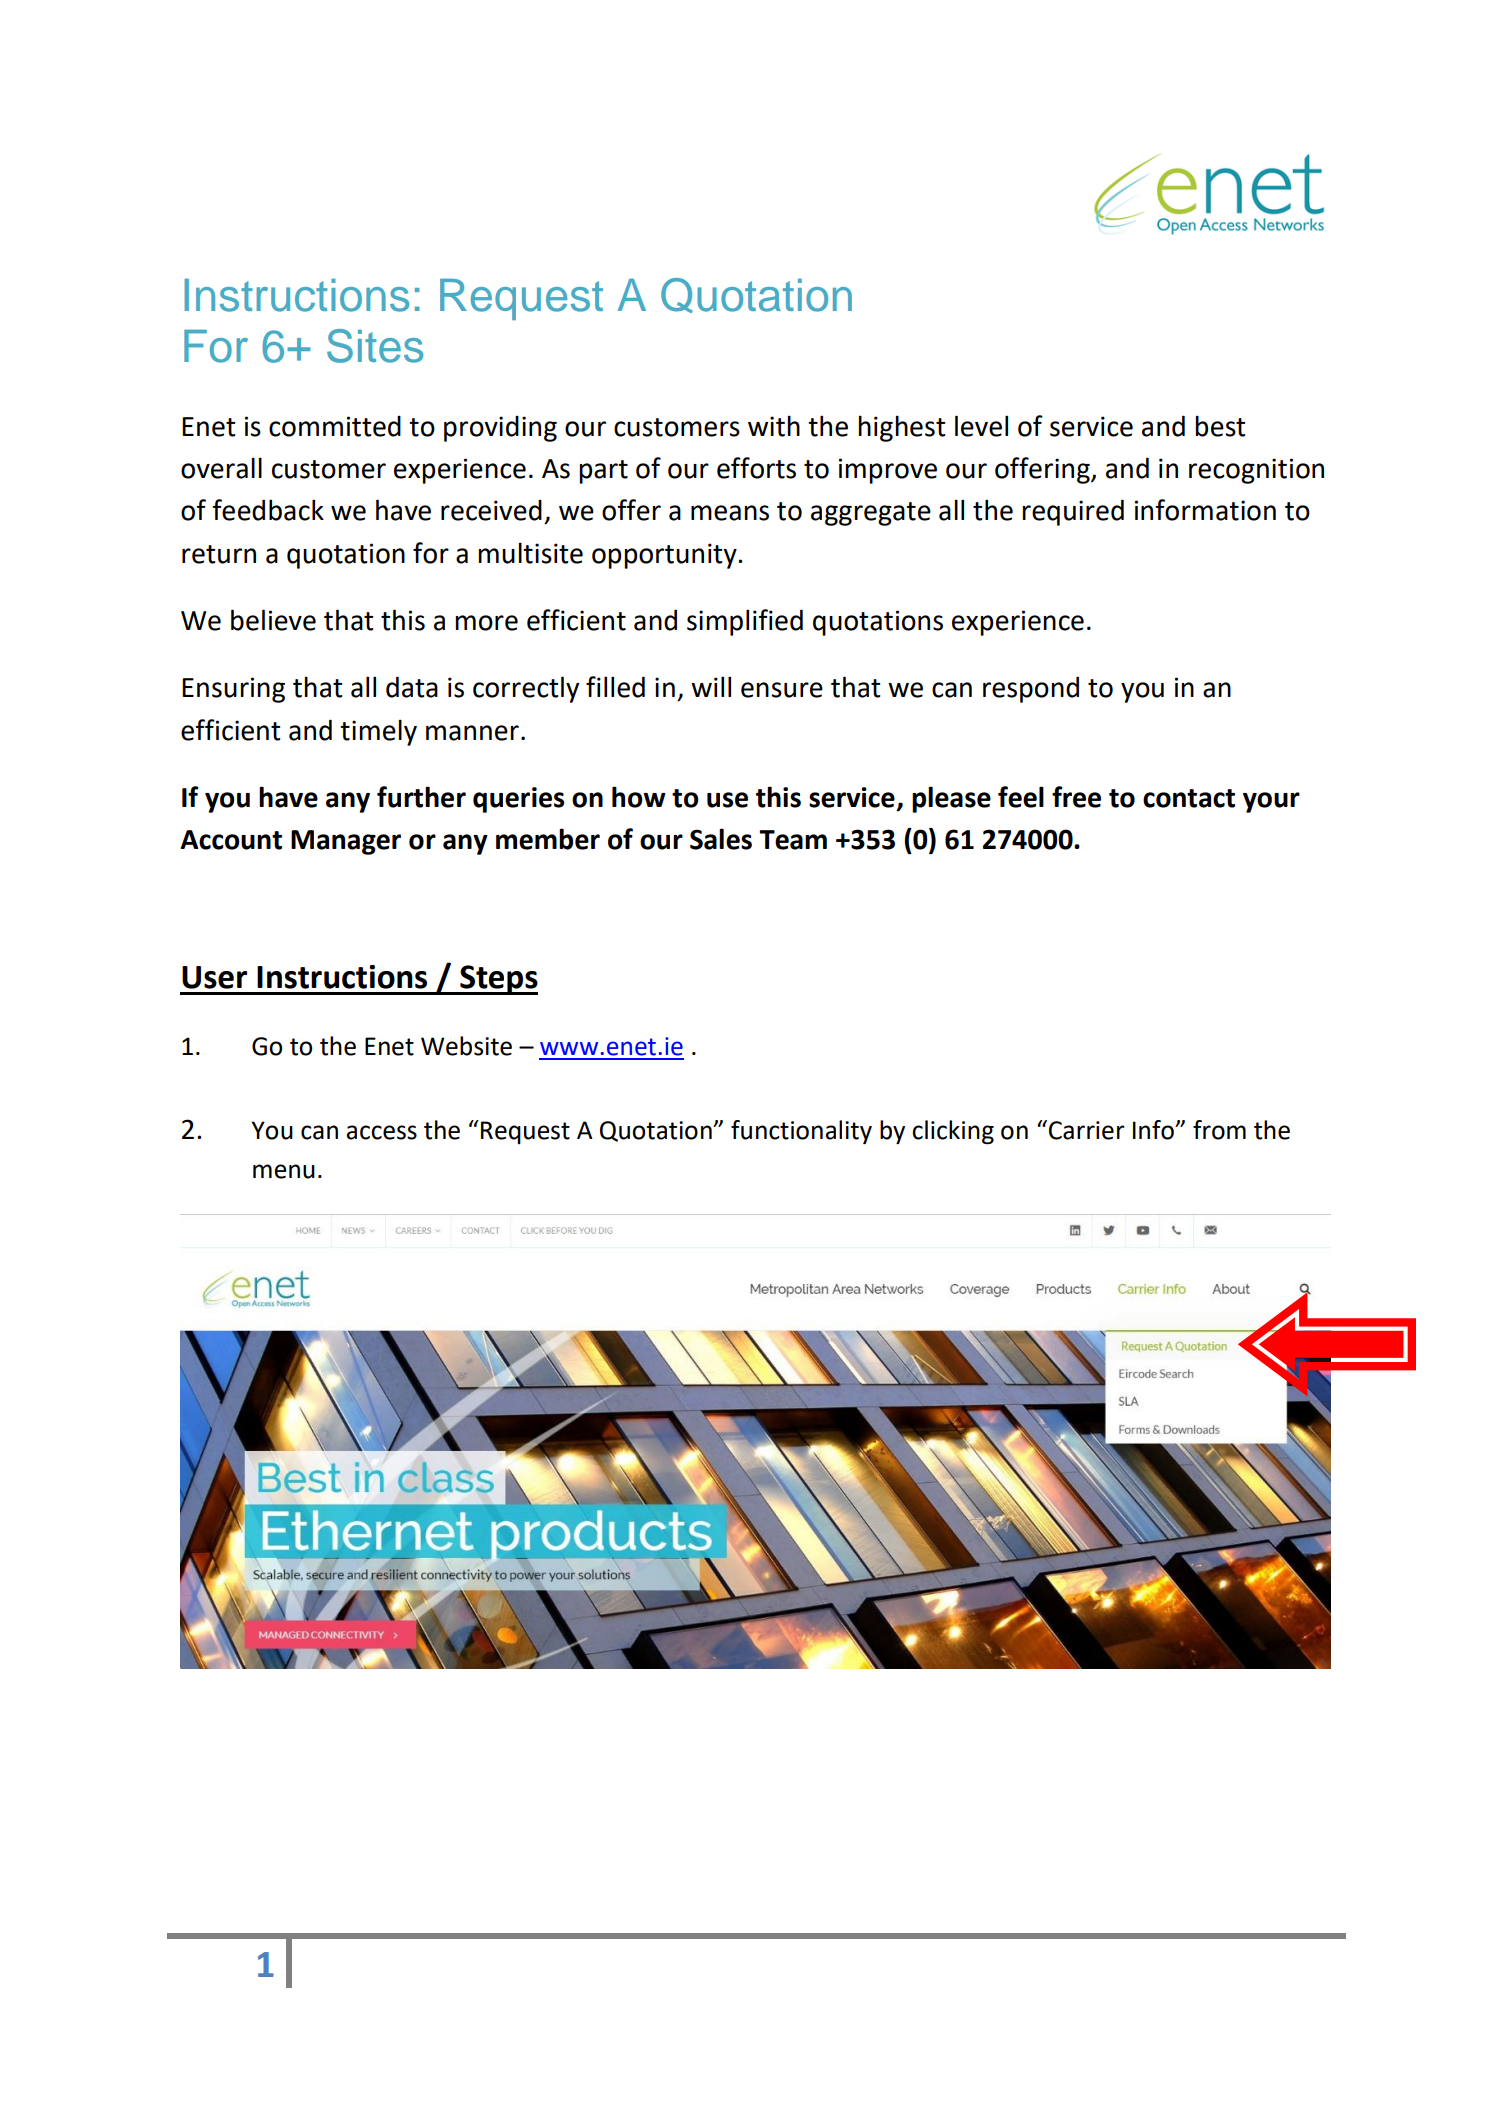 This screenshot has height=2110, width=1492. Describe the element at coordinates (774, 426) in the screenshot. I see `with` at that location.
